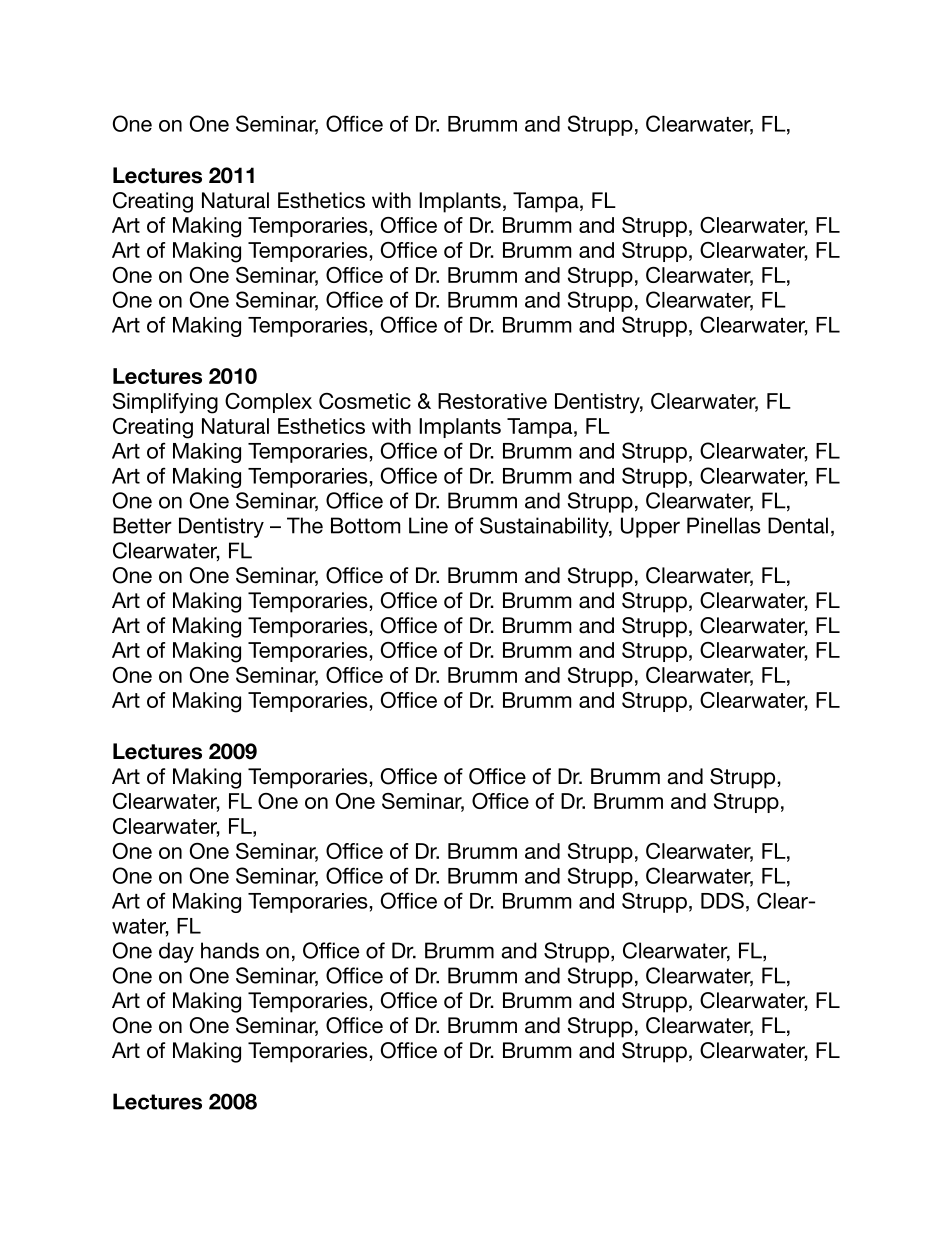 The width and height of the image is (952, 1233). Describe the element at coordinates (176, 952) in the image. I see `day` at that location.
